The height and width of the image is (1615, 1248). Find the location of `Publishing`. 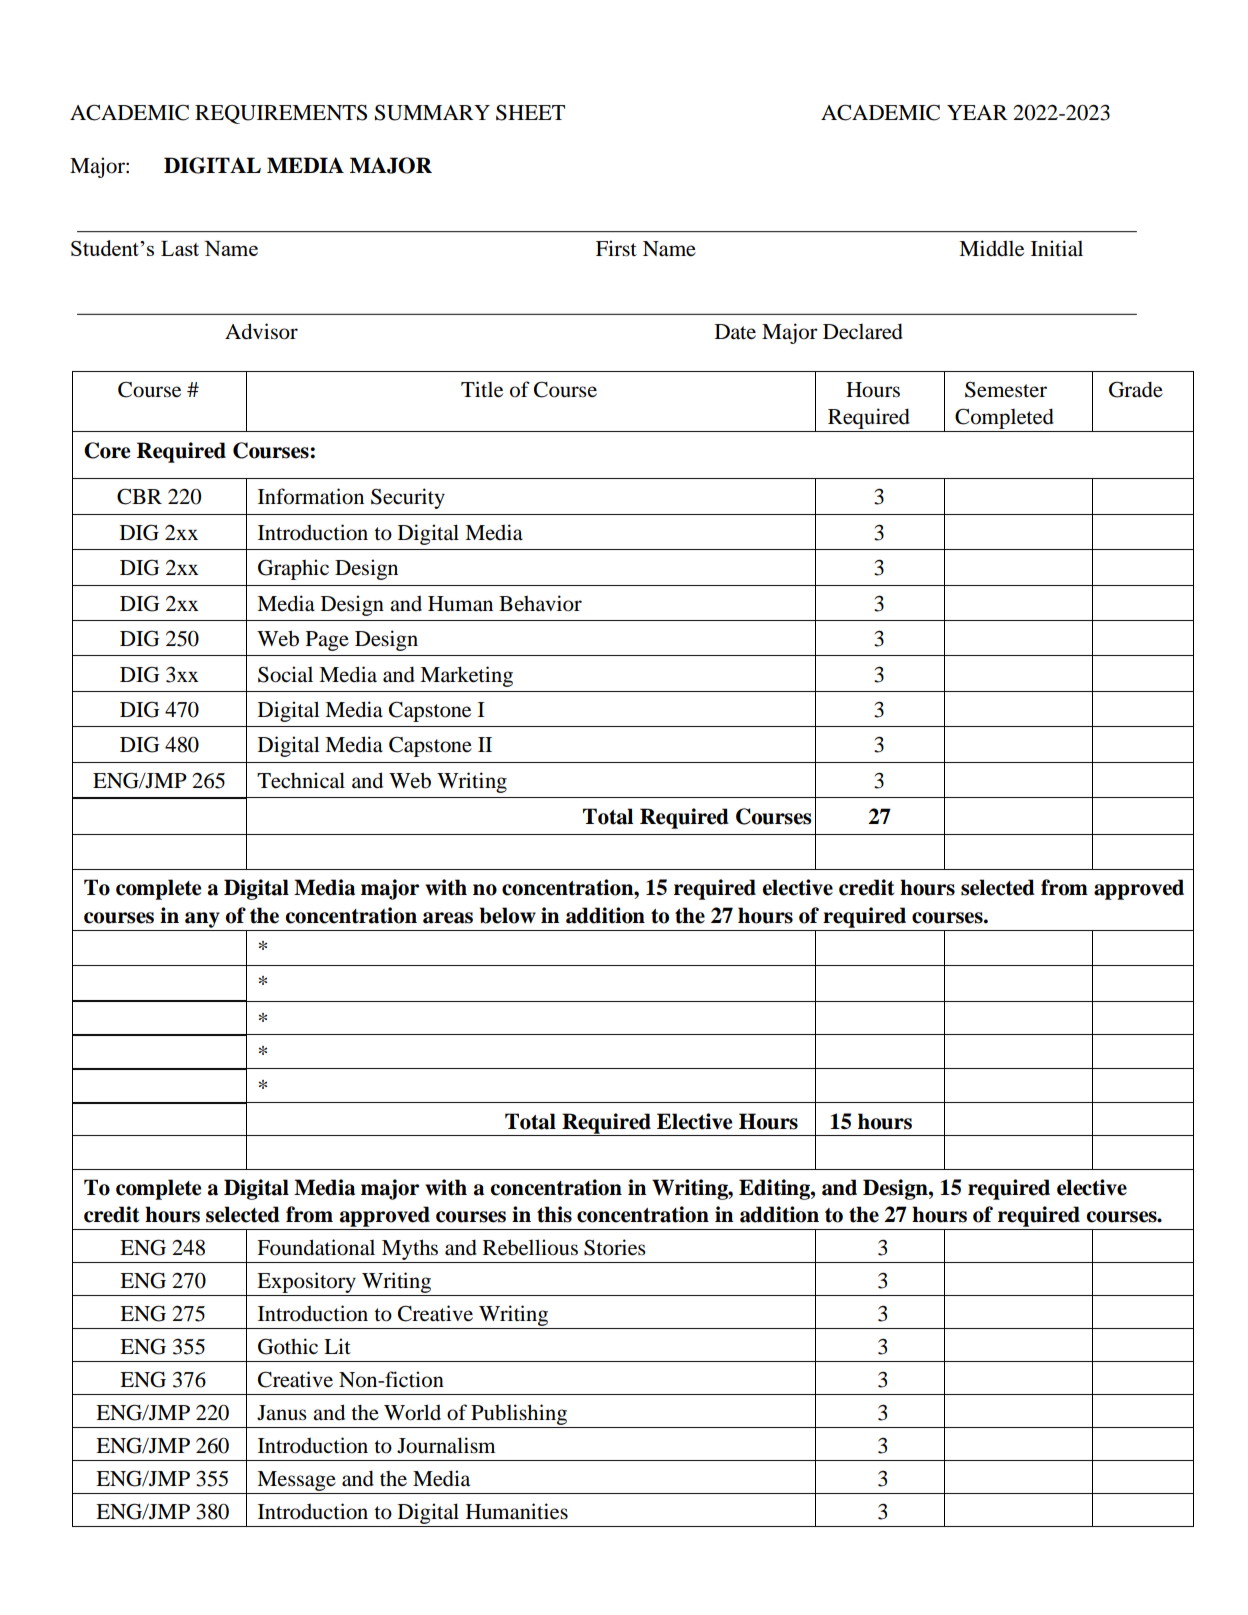

Publishing is located at coordinates (519, 1416).
